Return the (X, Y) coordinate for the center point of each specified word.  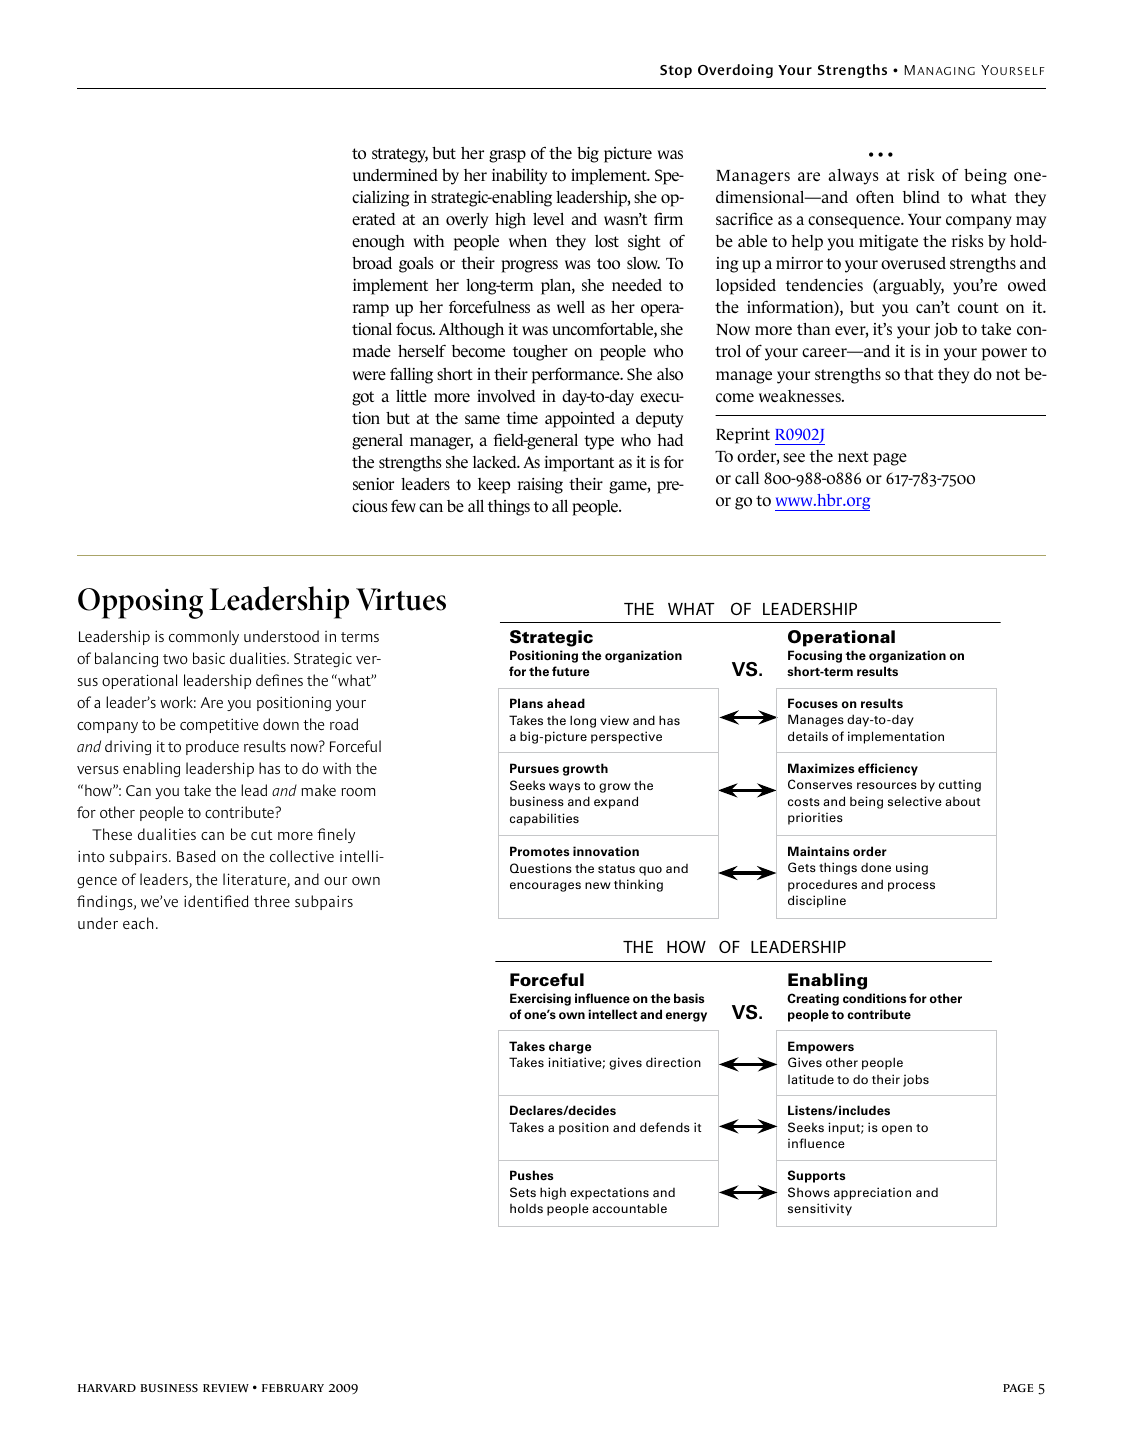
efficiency (888, 769)
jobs (916, 1080)
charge (570, 1047)
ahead (566, 703)
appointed (580, 420)
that (918, 374)
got (363, 398)
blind (921, 197)
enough (378, 243)
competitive (219, 725)
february (293, 1388)
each (138, 923)
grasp (507, 156)
